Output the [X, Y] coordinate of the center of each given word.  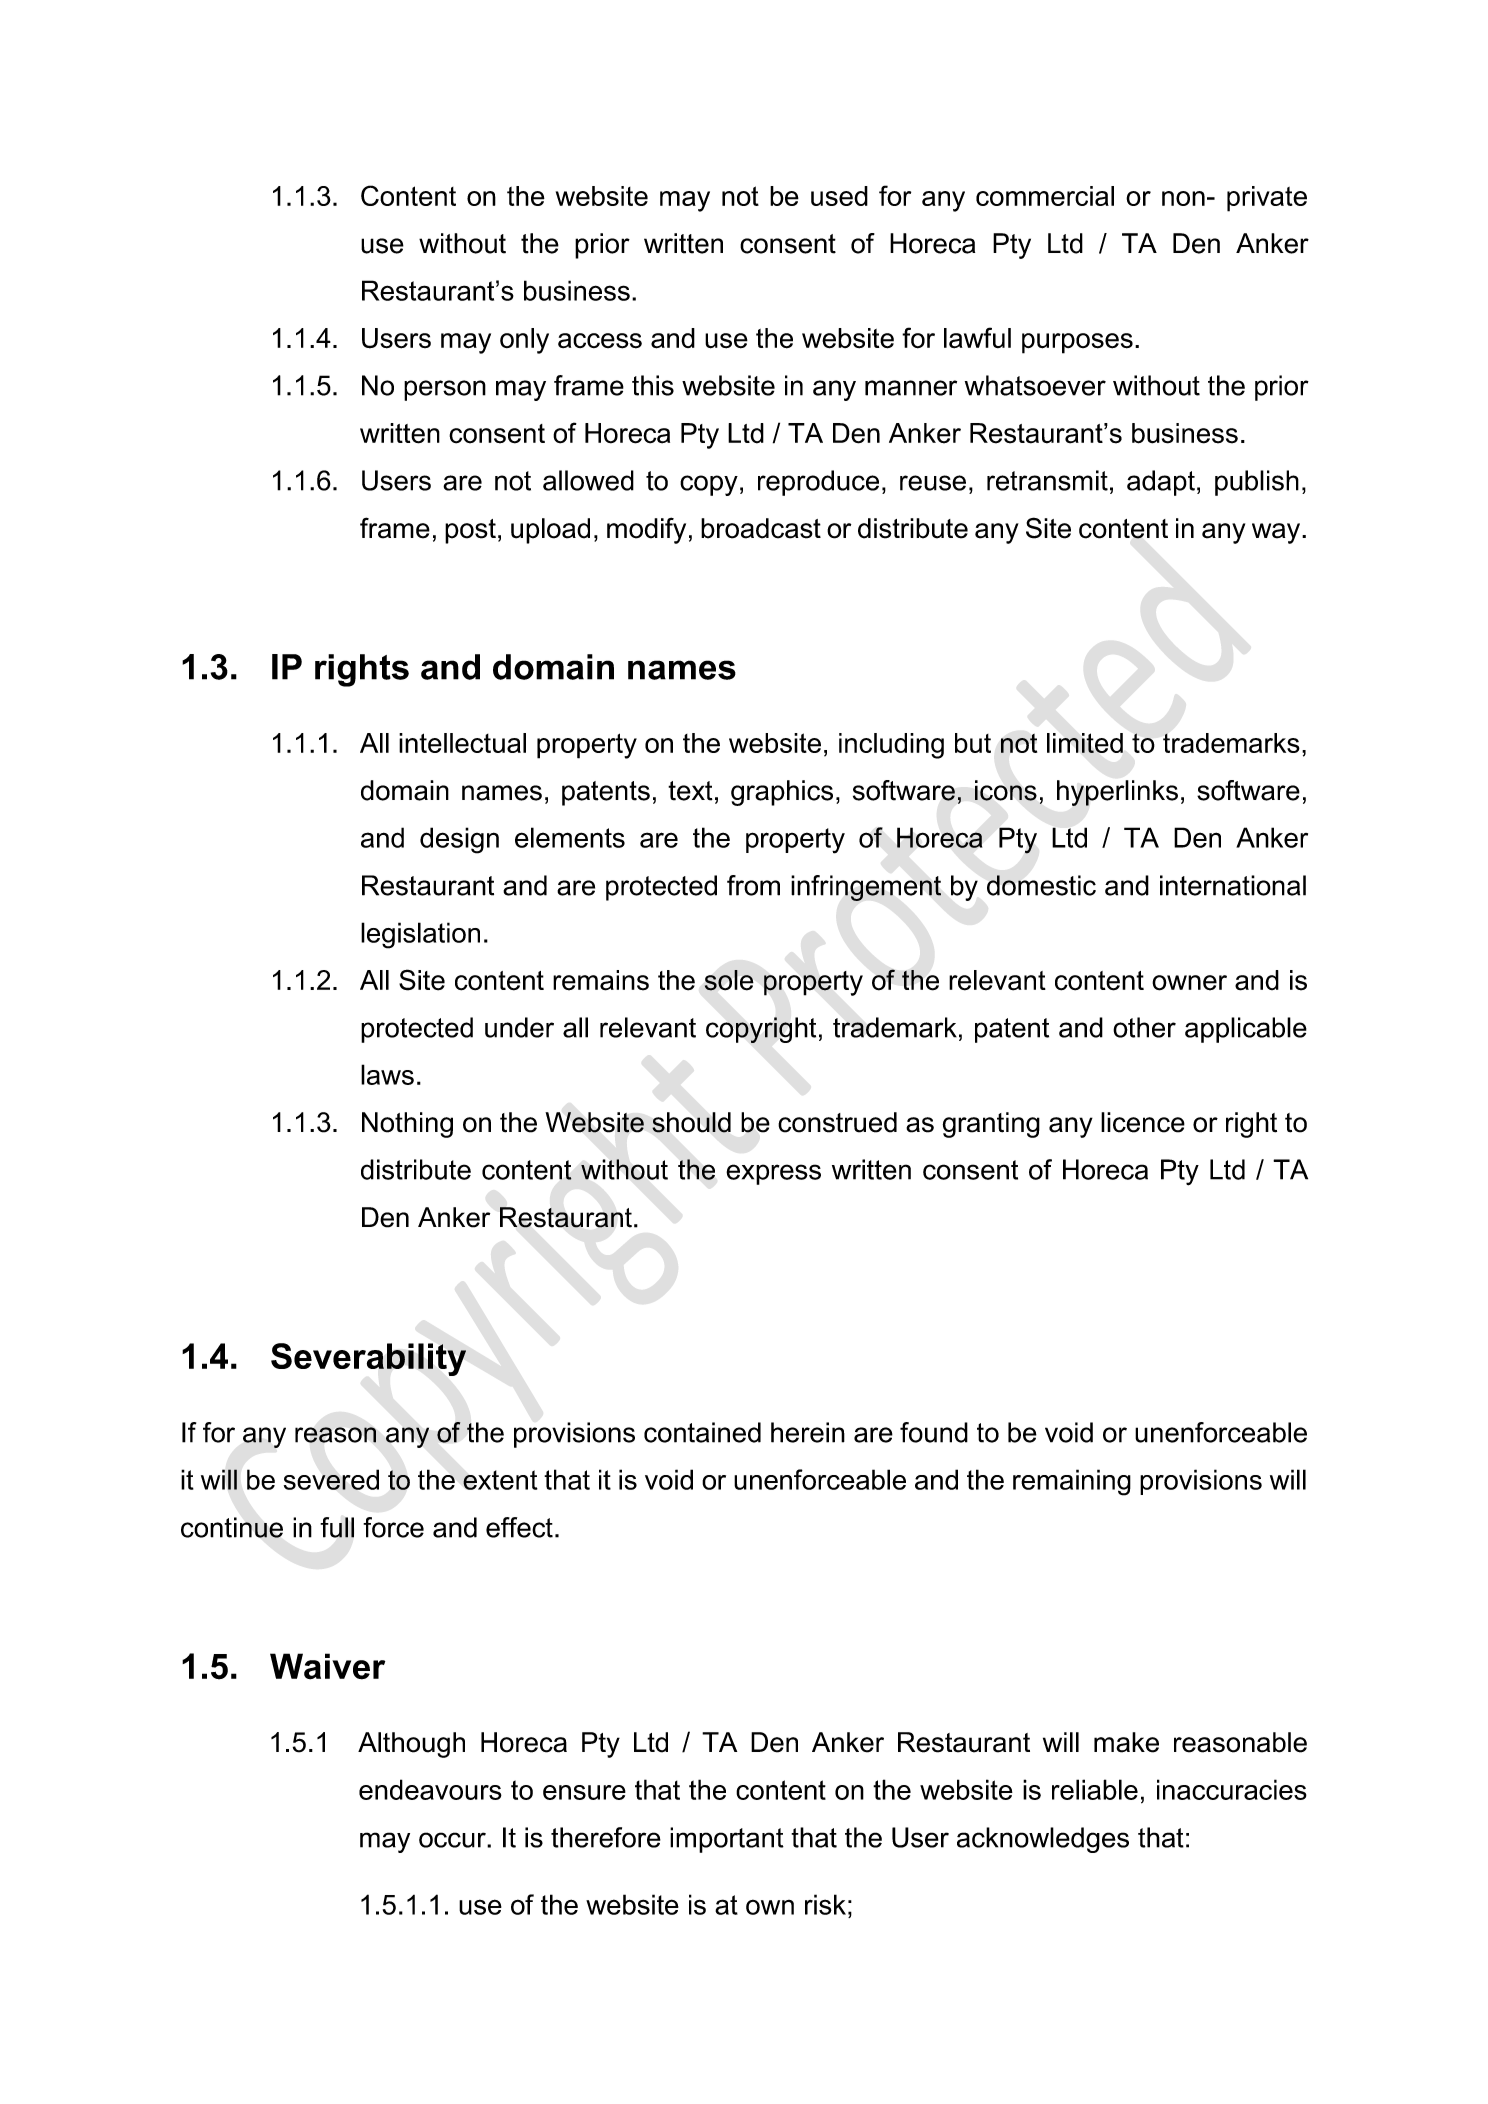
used [839, 196]
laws [387, 1074]
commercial [1045, 196]
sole [729, 980]
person [445, 390]
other [1144, 1027]
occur [453, 1840]
